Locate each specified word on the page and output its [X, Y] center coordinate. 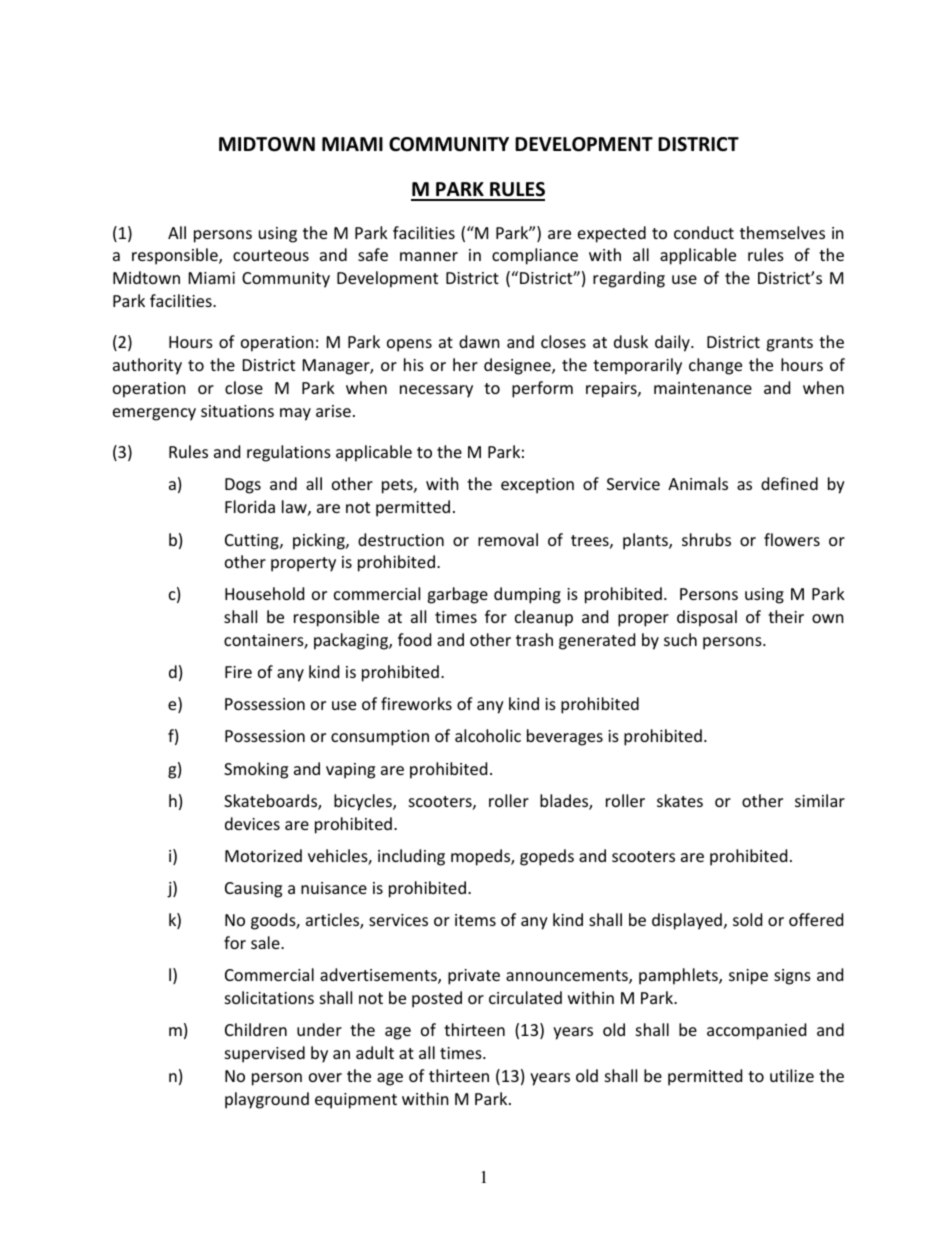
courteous [271, 255]
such [680, 639]
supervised [265, 1054]
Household [264, 593]
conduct [704, 232]
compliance [535, 256]
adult [375, 1052]
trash [534, 639]
